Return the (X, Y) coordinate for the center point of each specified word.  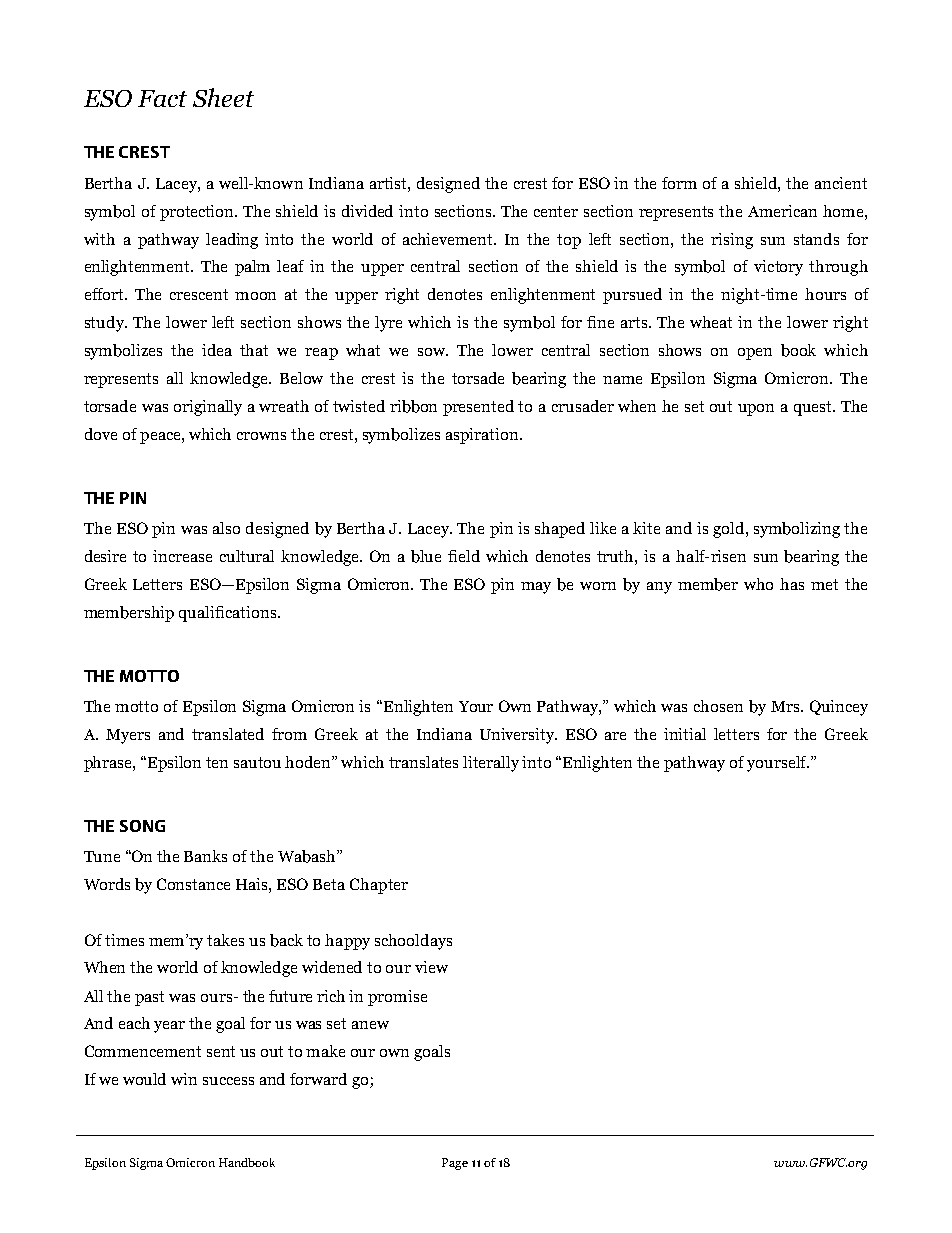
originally (208, 408)
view (431, 967)
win (184, 1079)
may (536, 588)
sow (433, 352)
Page (455, 1164)
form (679, 183)
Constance (193, 884)
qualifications (229, 614)
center (556, 211)
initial (685, 734)
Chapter (379, 886)
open (755, 354)
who (758, 584)
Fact (162, 98)
